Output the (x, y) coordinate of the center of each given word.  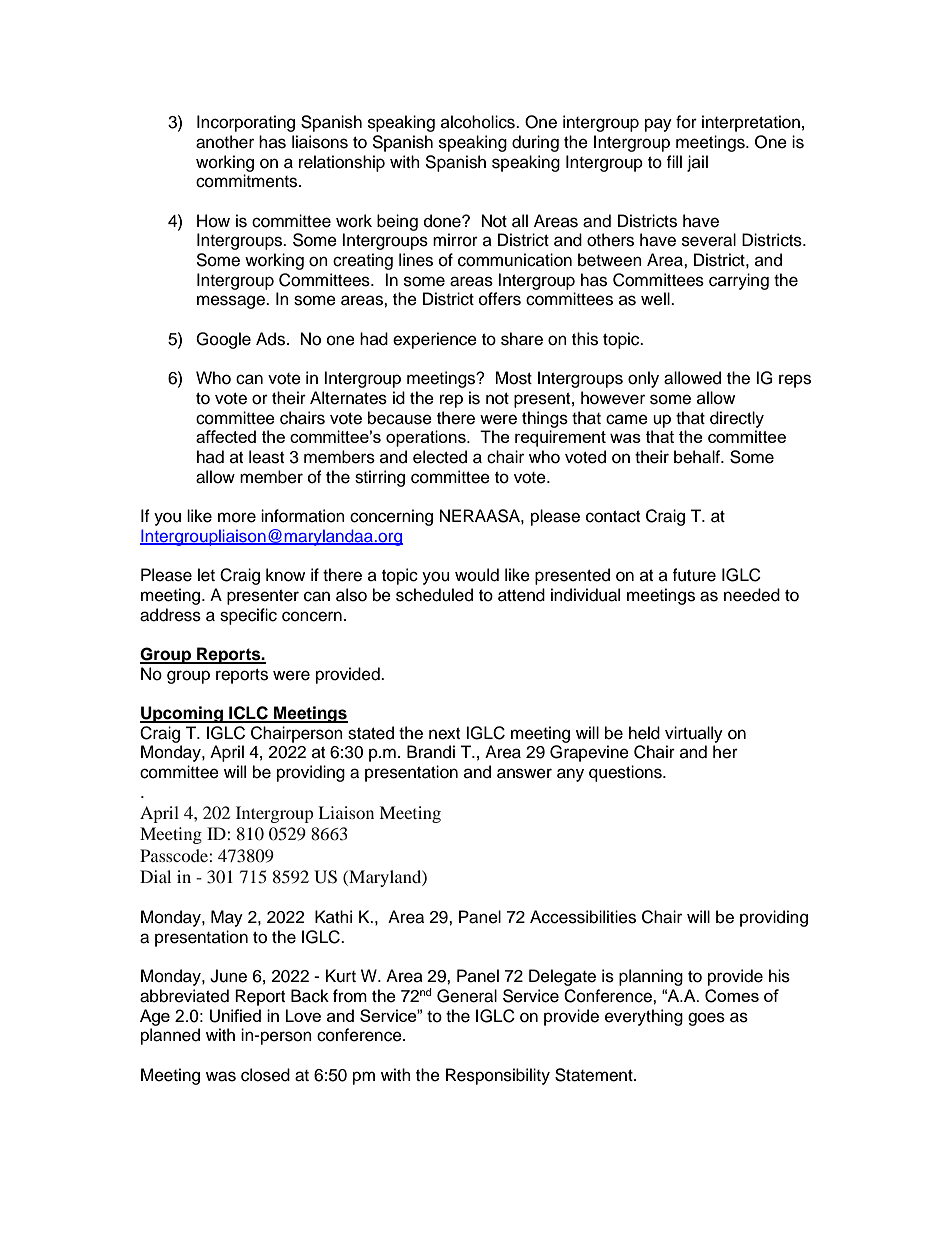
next (444, 734)
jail (697, 163)
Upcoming (182, 714)
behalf (698, 457)
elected (440, 457)
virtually (694, 734)
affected (226, 436)
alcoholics (479, 122)
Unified (235, 1016)
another (225, 142)
